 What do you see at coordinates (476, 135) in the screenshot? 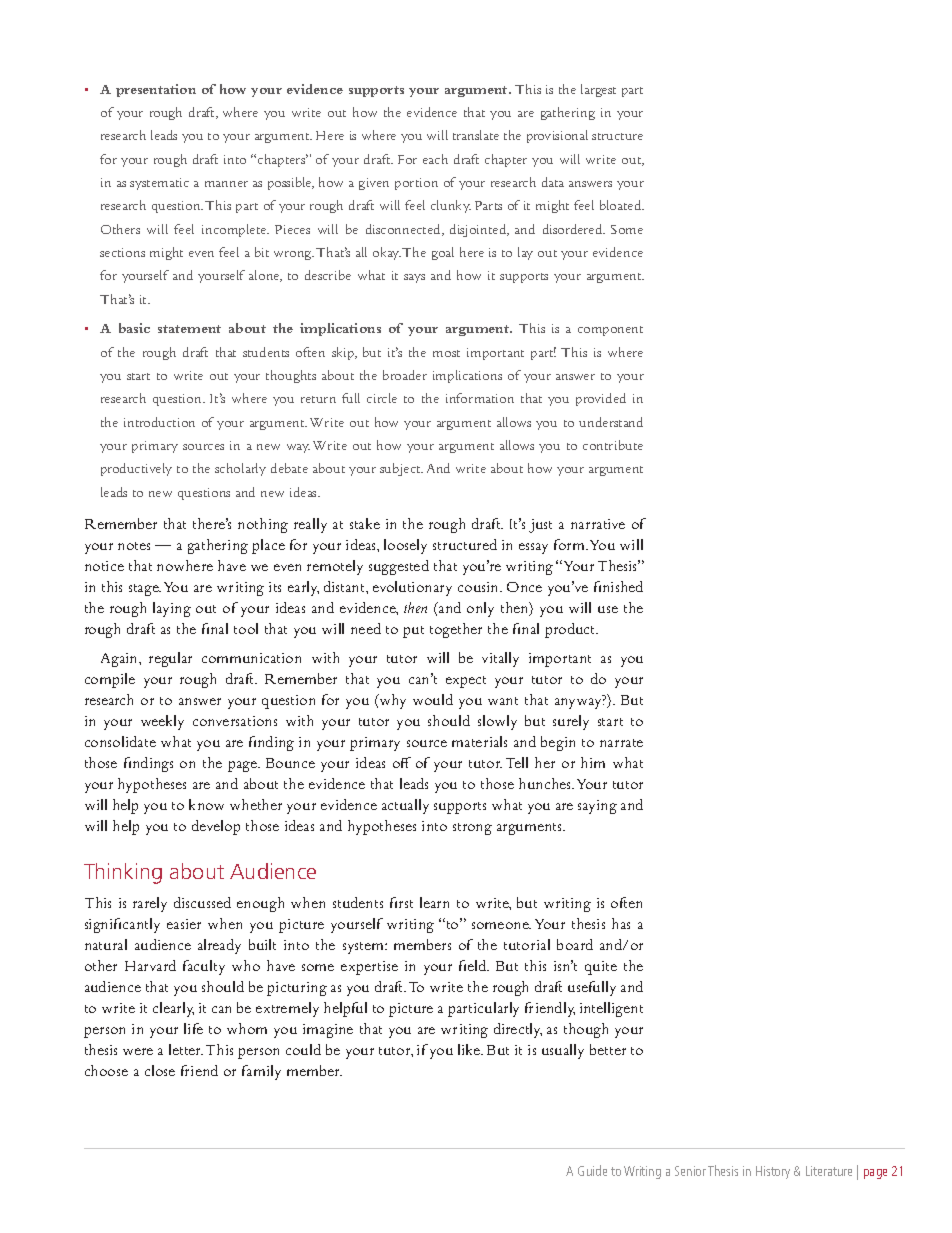
I see `translate` at bounding box center [476, 135].
